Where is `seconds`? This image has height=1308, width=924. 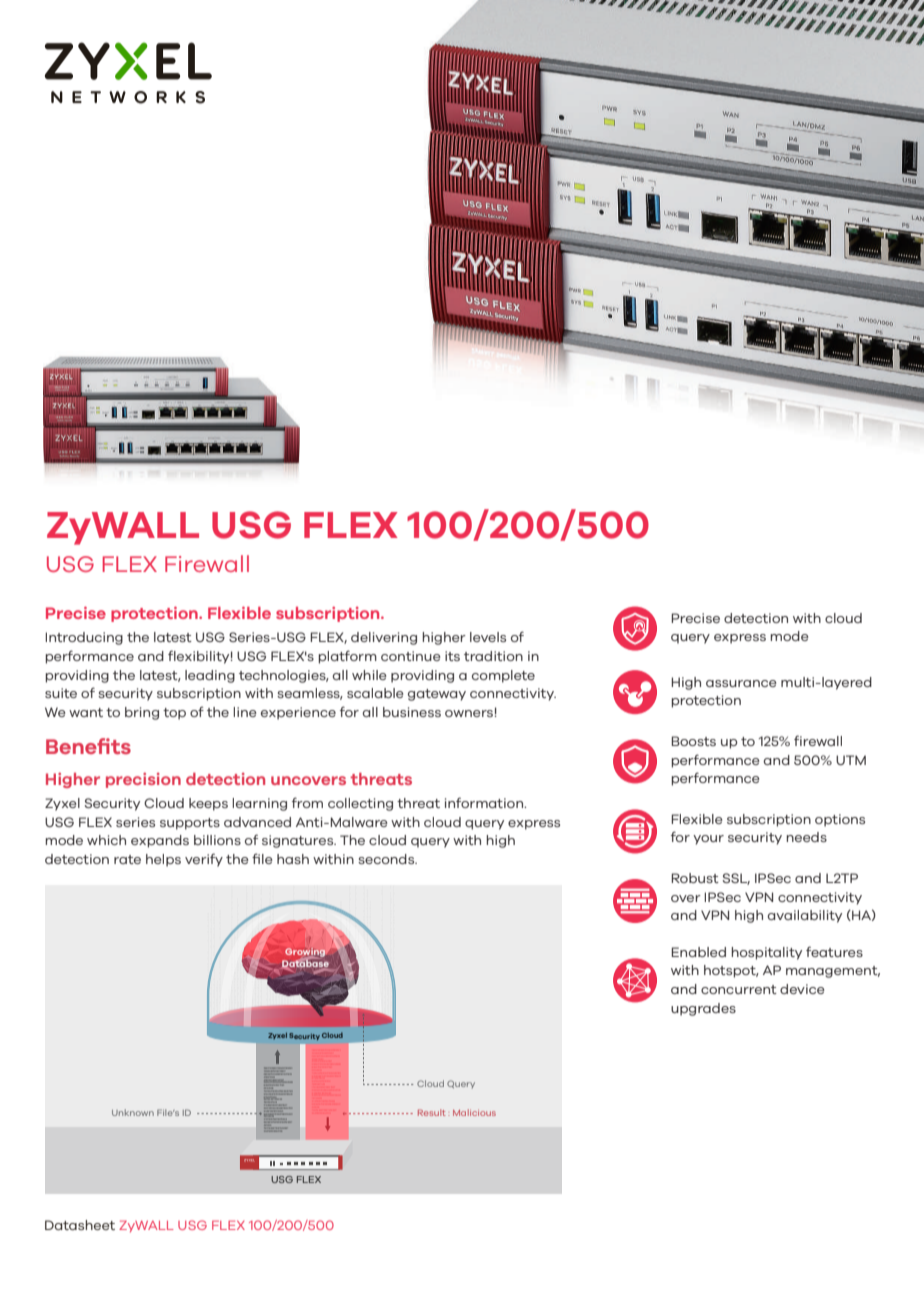 seconds is located at coordinates (387, 859).
